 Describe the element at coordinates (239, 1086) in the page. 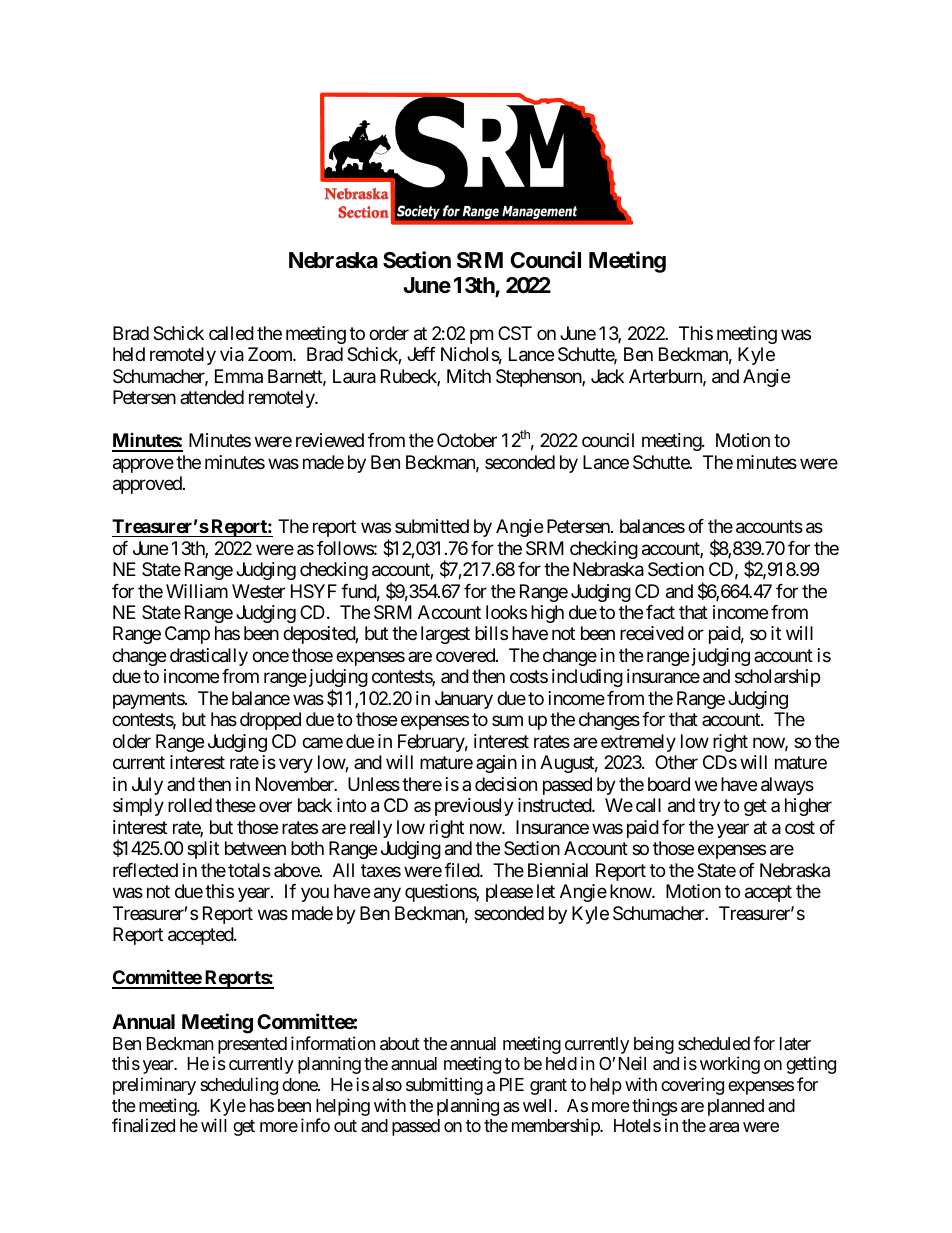

I see `scheduling` at that location.
